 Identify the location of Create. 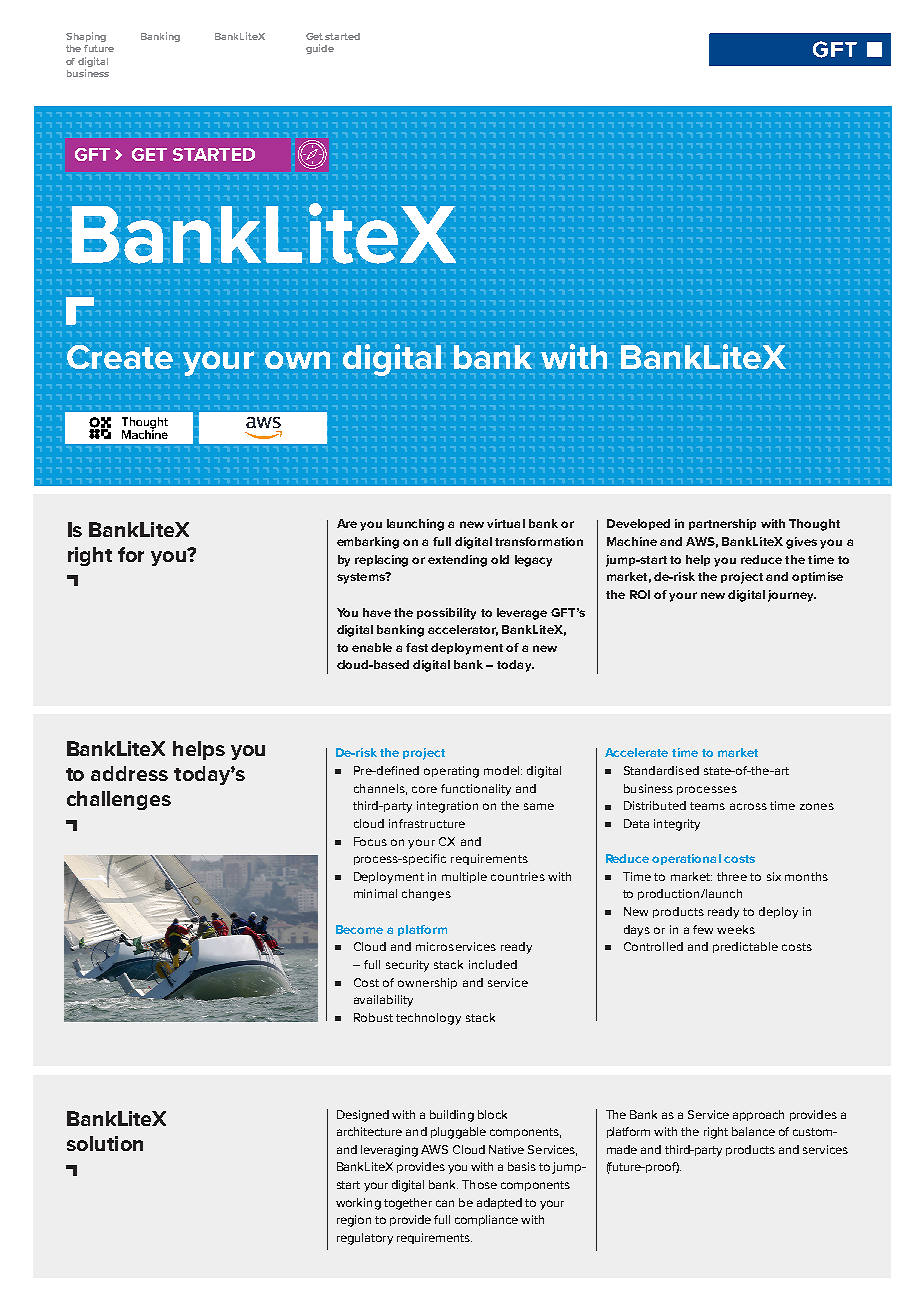
(120, 357).
